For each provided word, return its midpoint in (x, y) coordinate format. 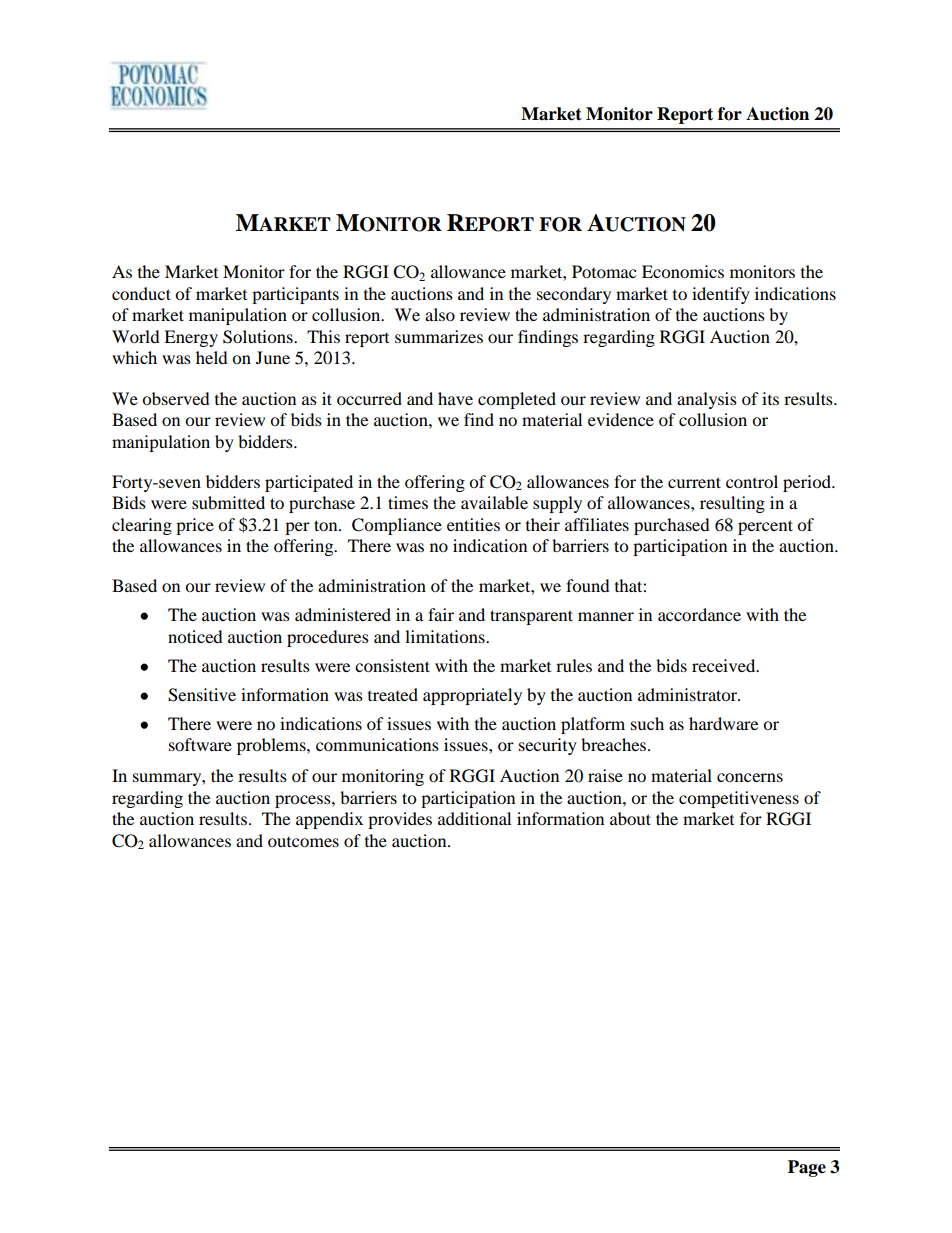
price (195, 526)
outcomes (303, 842)
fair (441, 614)
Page (807, 1168)
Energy (191, 338)
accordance (699, 614)
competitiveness (739, 799)
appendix (329, 820)
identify (721, 295)
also (440, 314)
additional (474, 818)
